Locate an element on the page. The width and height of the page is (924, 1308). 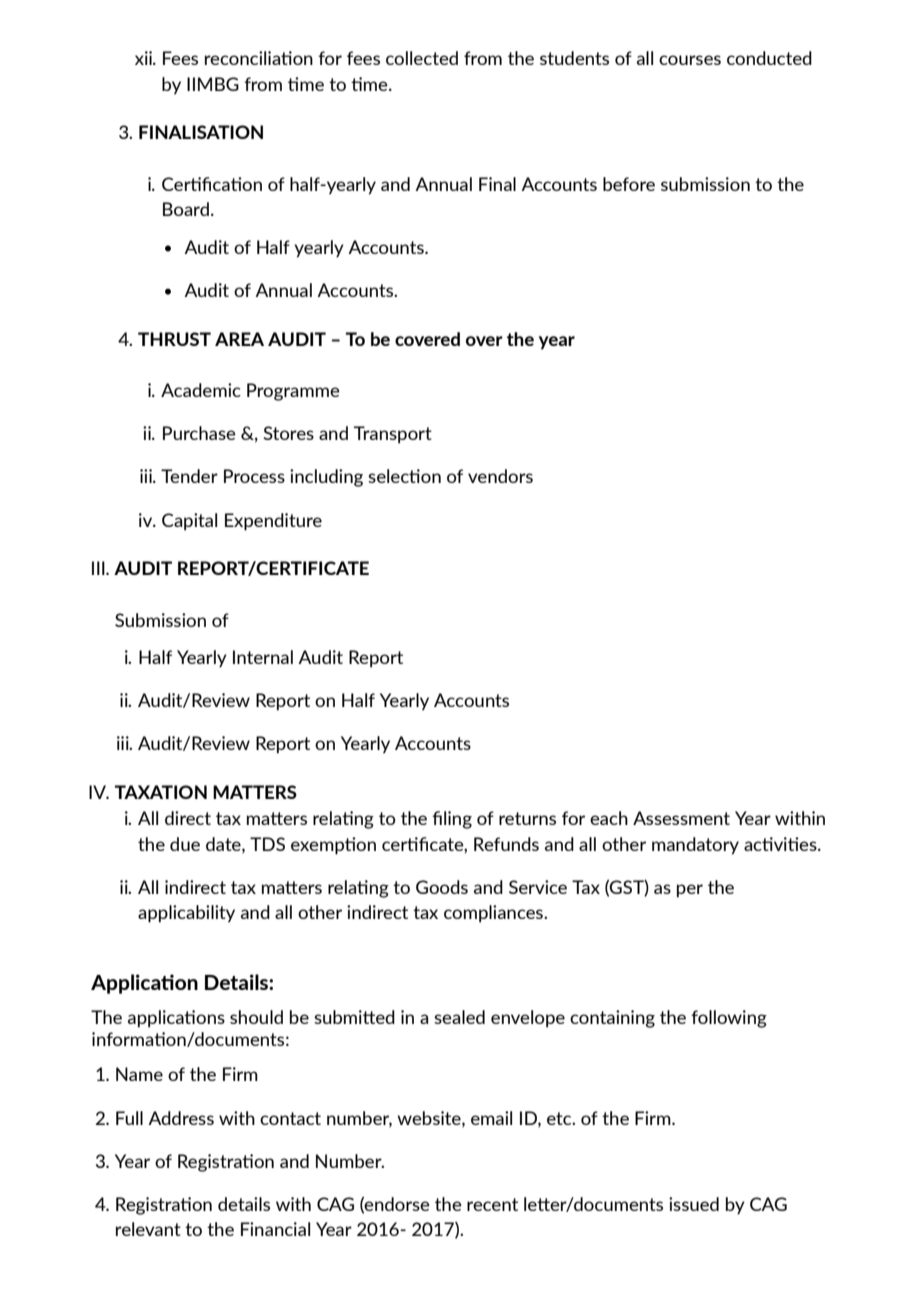
vendors is located at coordinates (500, 476).
